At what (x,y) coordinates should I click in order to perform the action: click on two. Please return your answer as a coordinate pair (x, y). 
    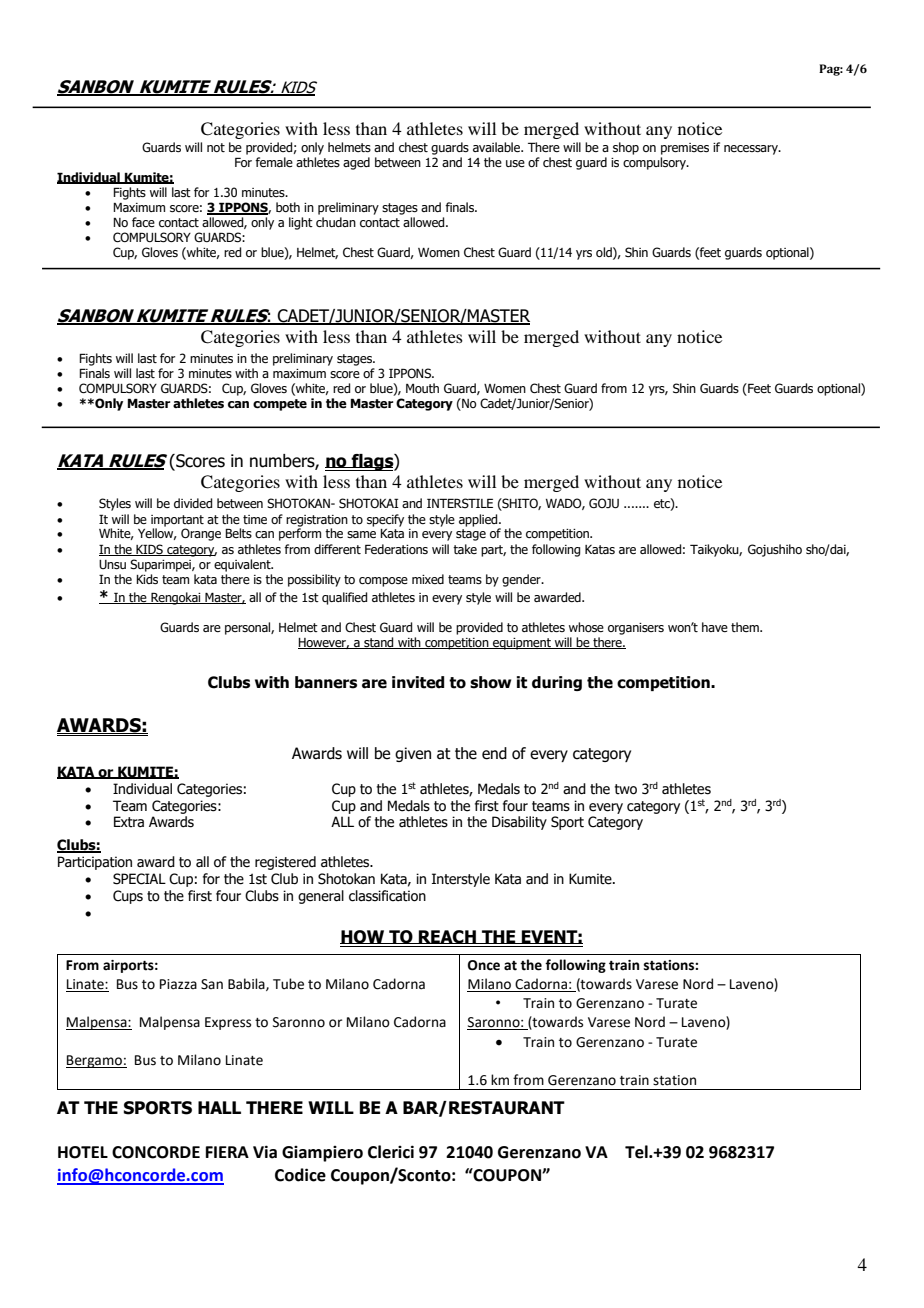
    Looking at the image, I should click on (626, 789).
